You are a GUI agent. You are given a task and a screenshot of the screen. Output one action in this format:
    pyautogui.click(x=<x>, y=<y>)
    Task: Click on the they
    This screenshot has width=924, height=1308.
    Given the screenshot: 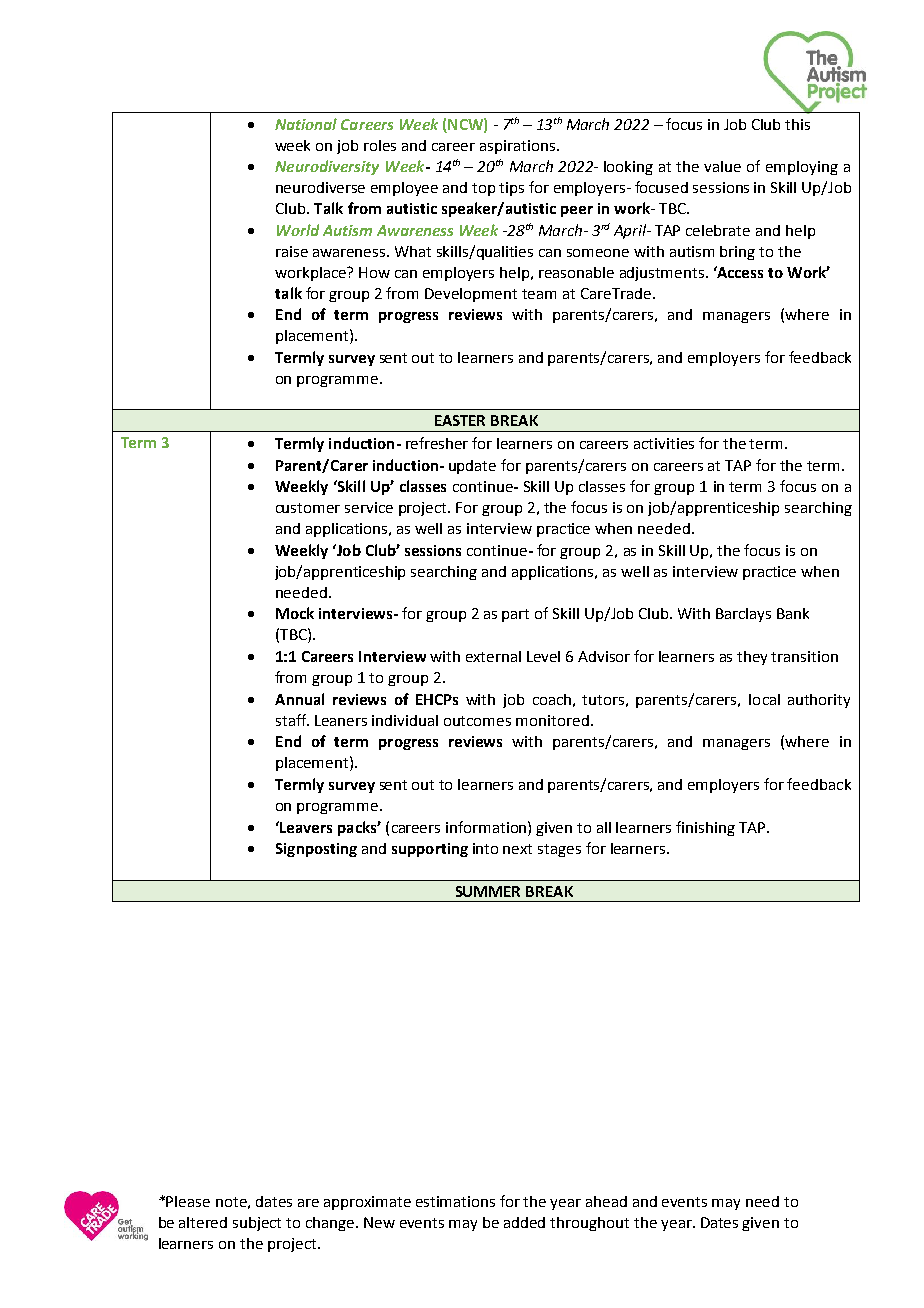 What is the action you would take?
    pyautogui.click(x=752, y=658)
